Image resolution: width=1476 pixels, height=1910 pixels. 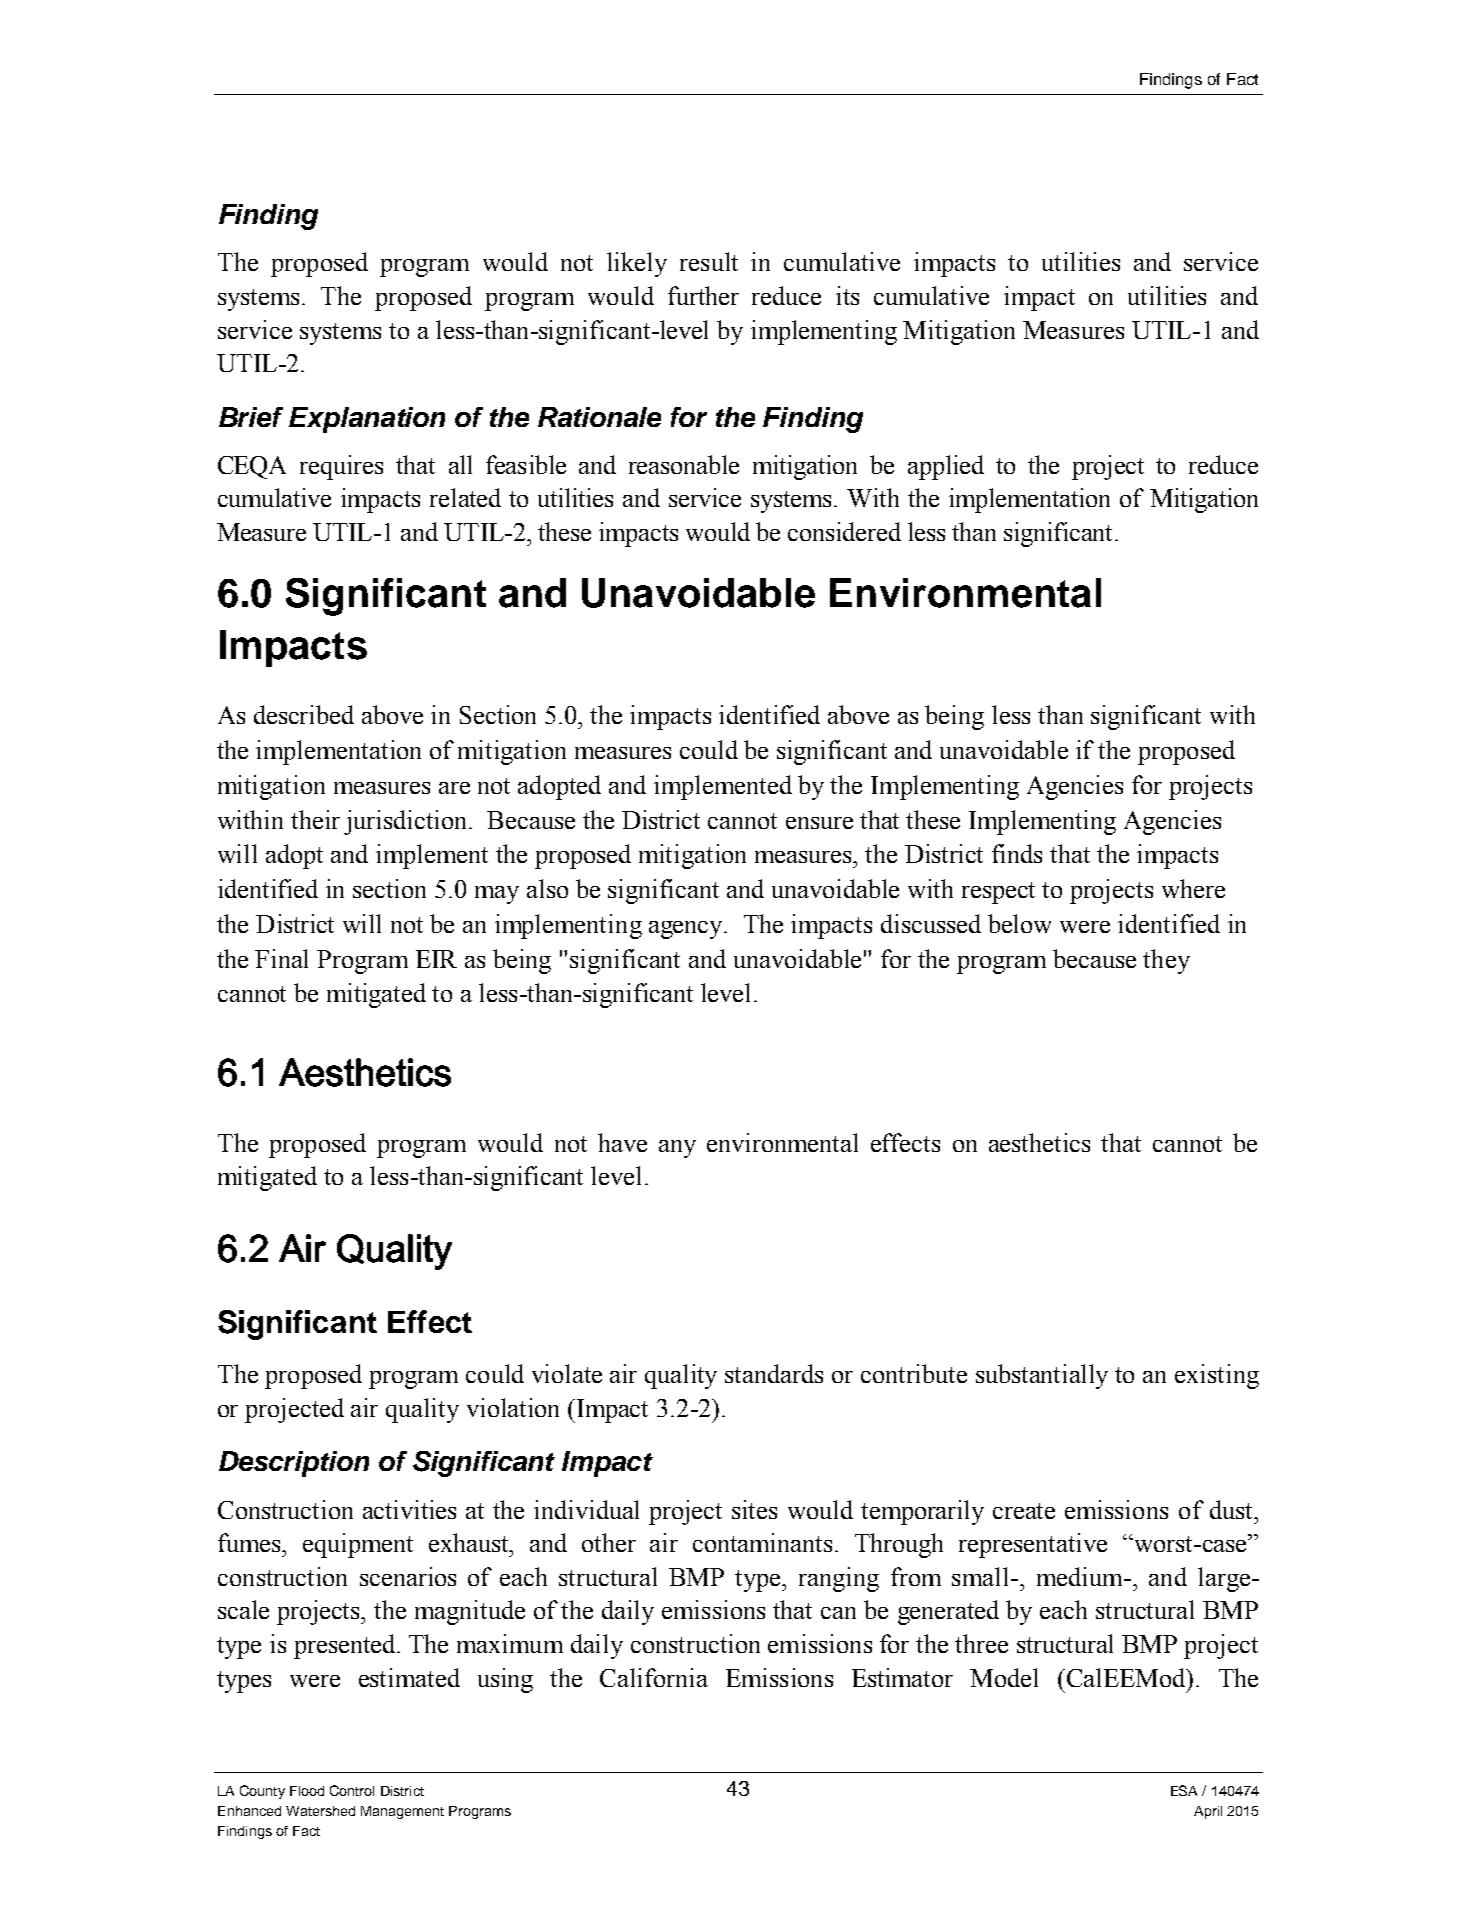 What do you see at coordinates (367, 420) in the document?
I see `Explanation` at bounding box center [367, 420].
